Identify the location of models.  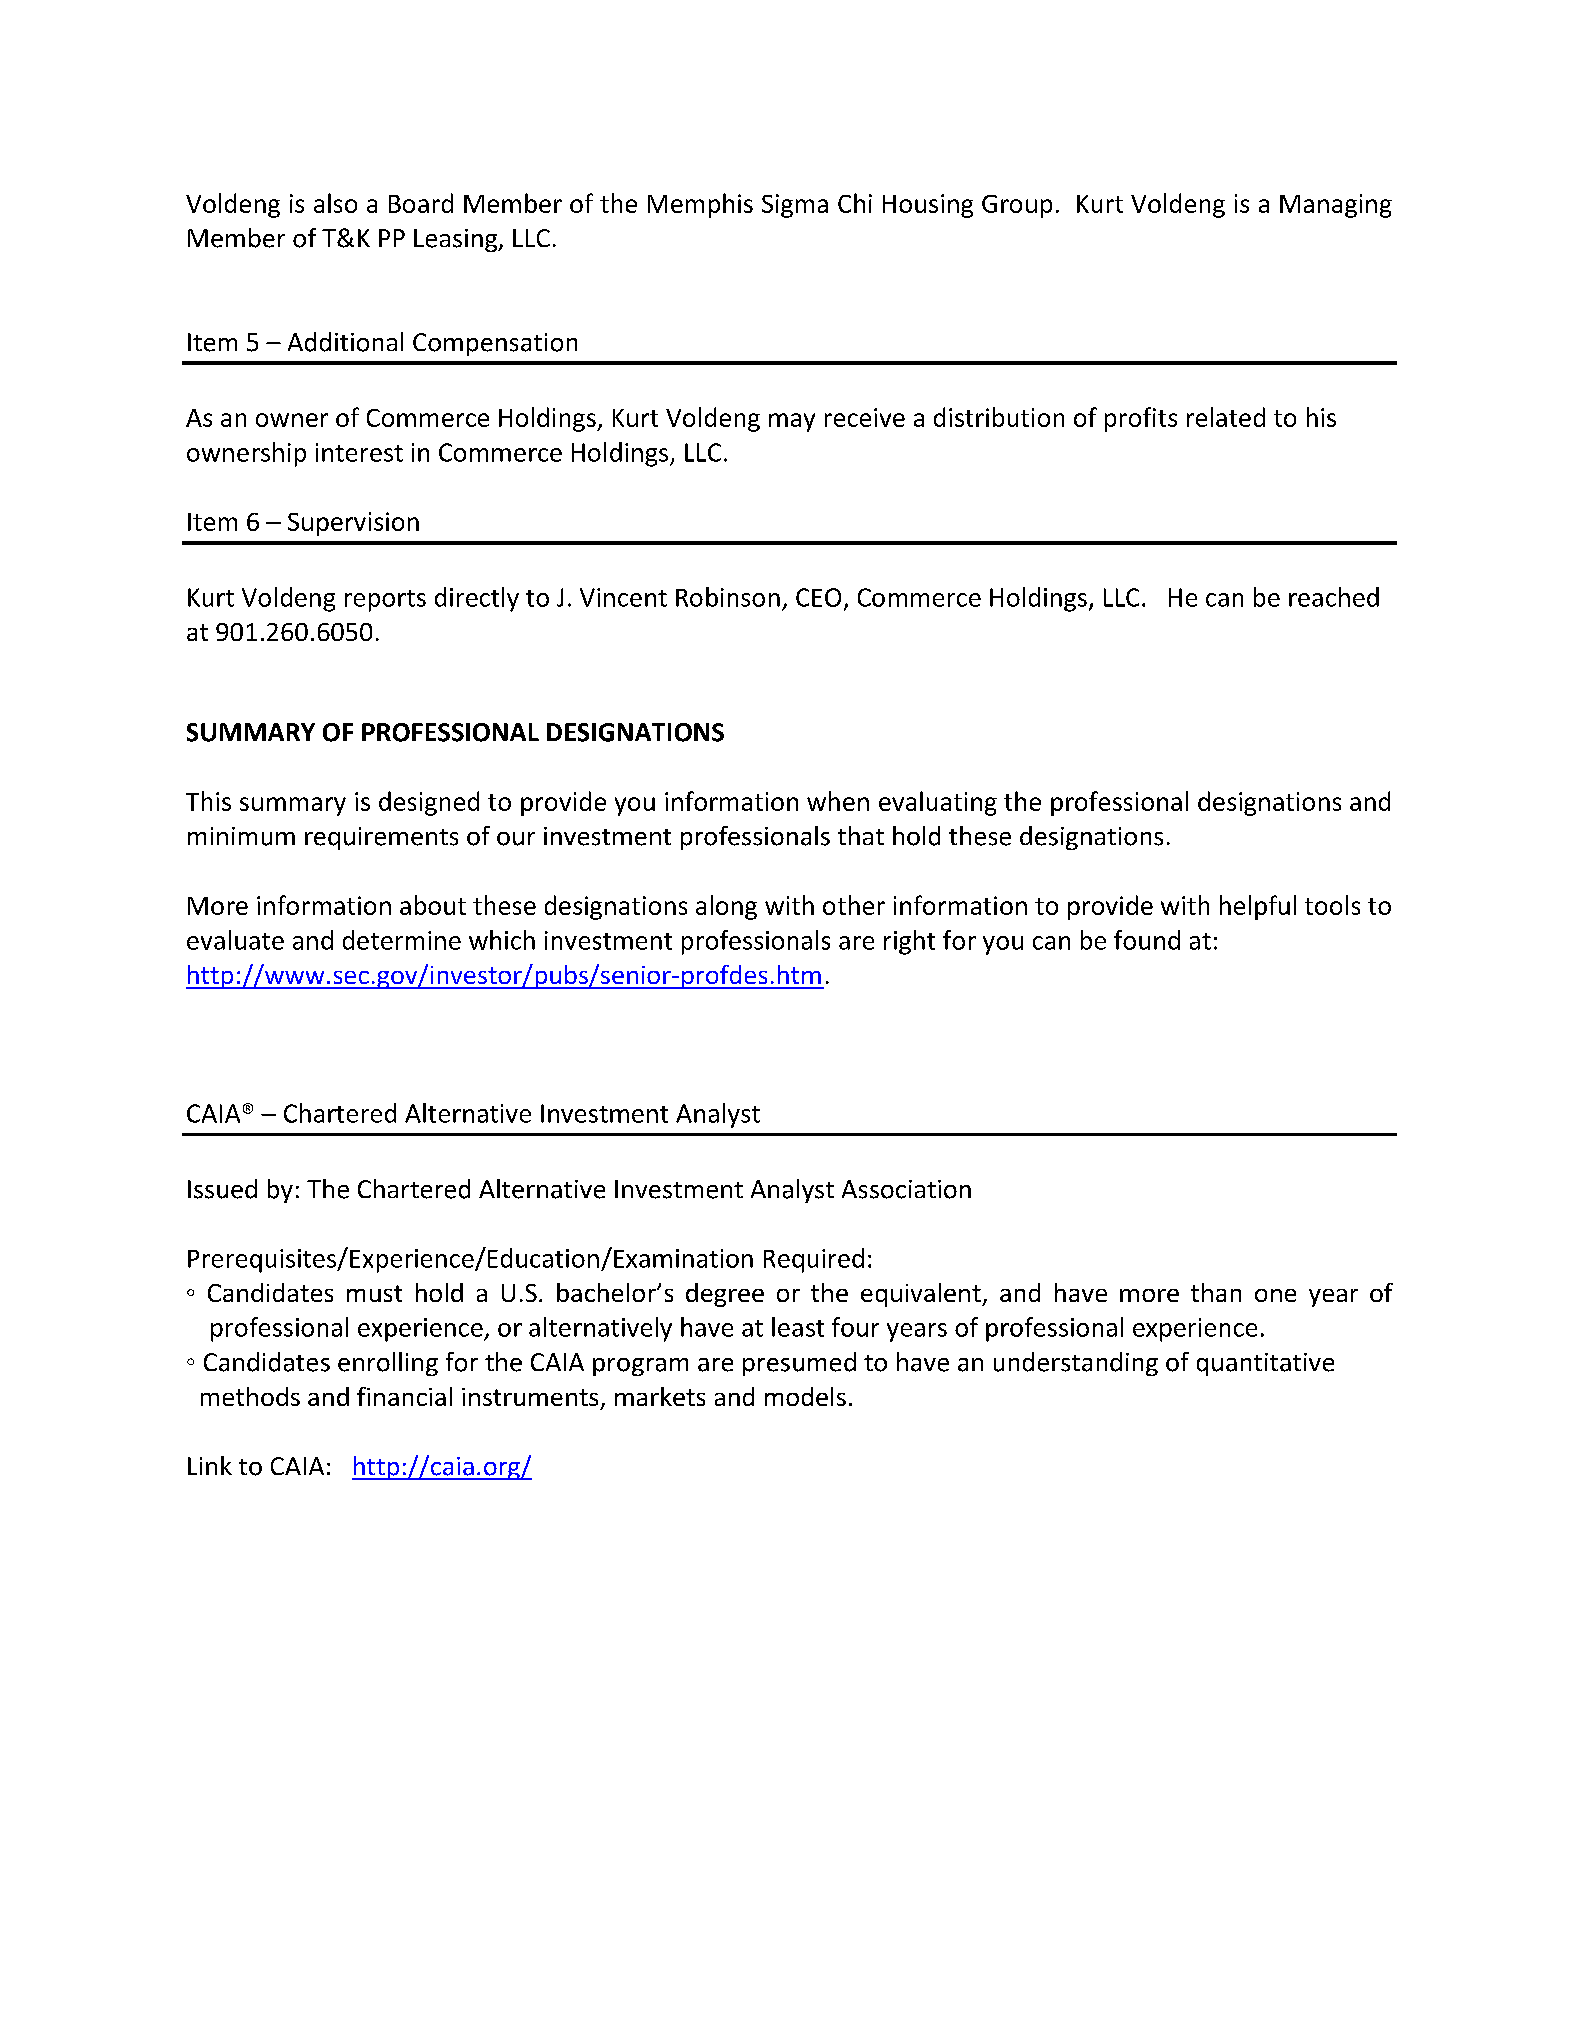
(805, 1396).
